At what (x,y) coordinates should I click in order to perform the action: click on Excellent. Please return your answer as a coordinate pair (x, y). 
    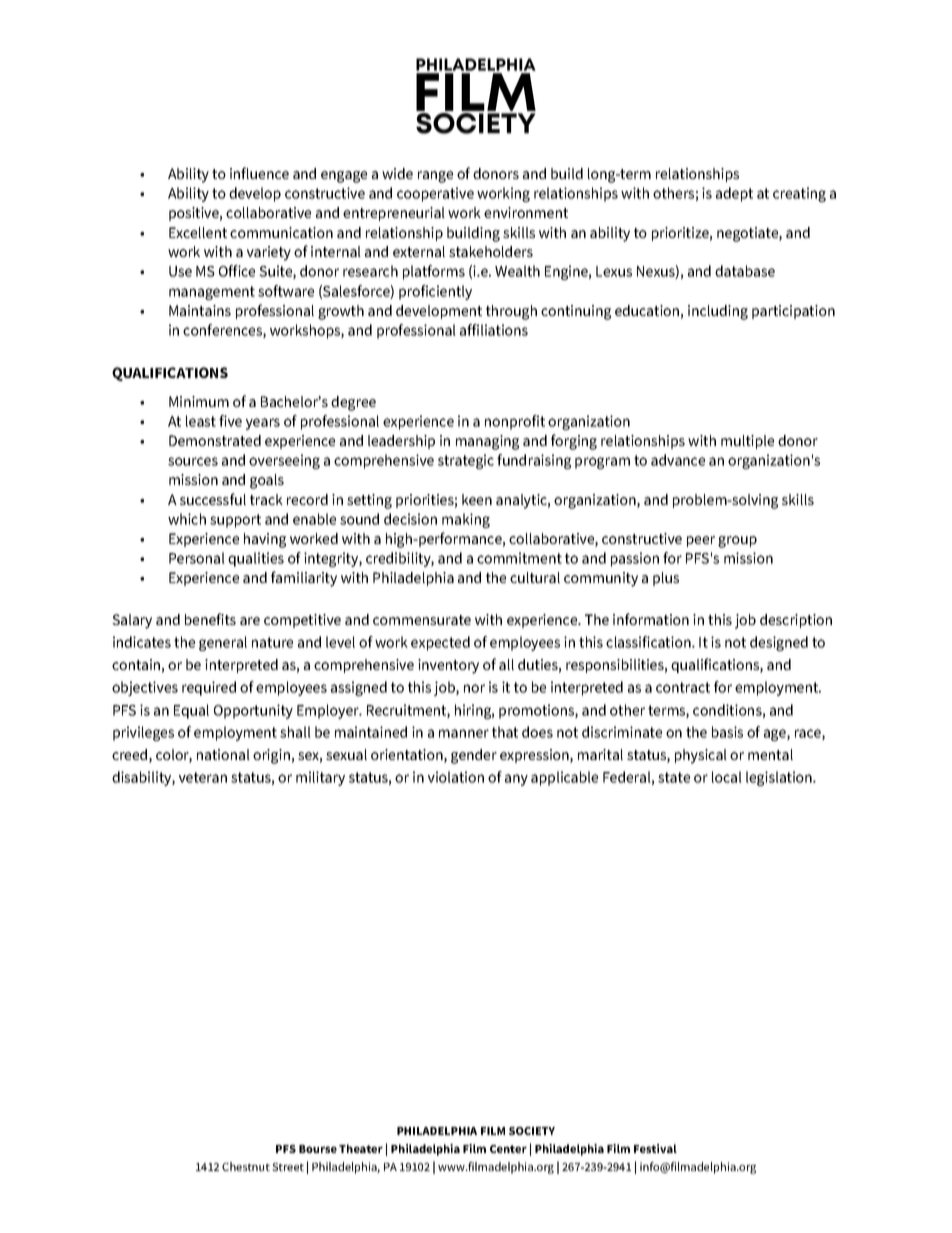
    Looking at the image, I should click on (198, 232).
